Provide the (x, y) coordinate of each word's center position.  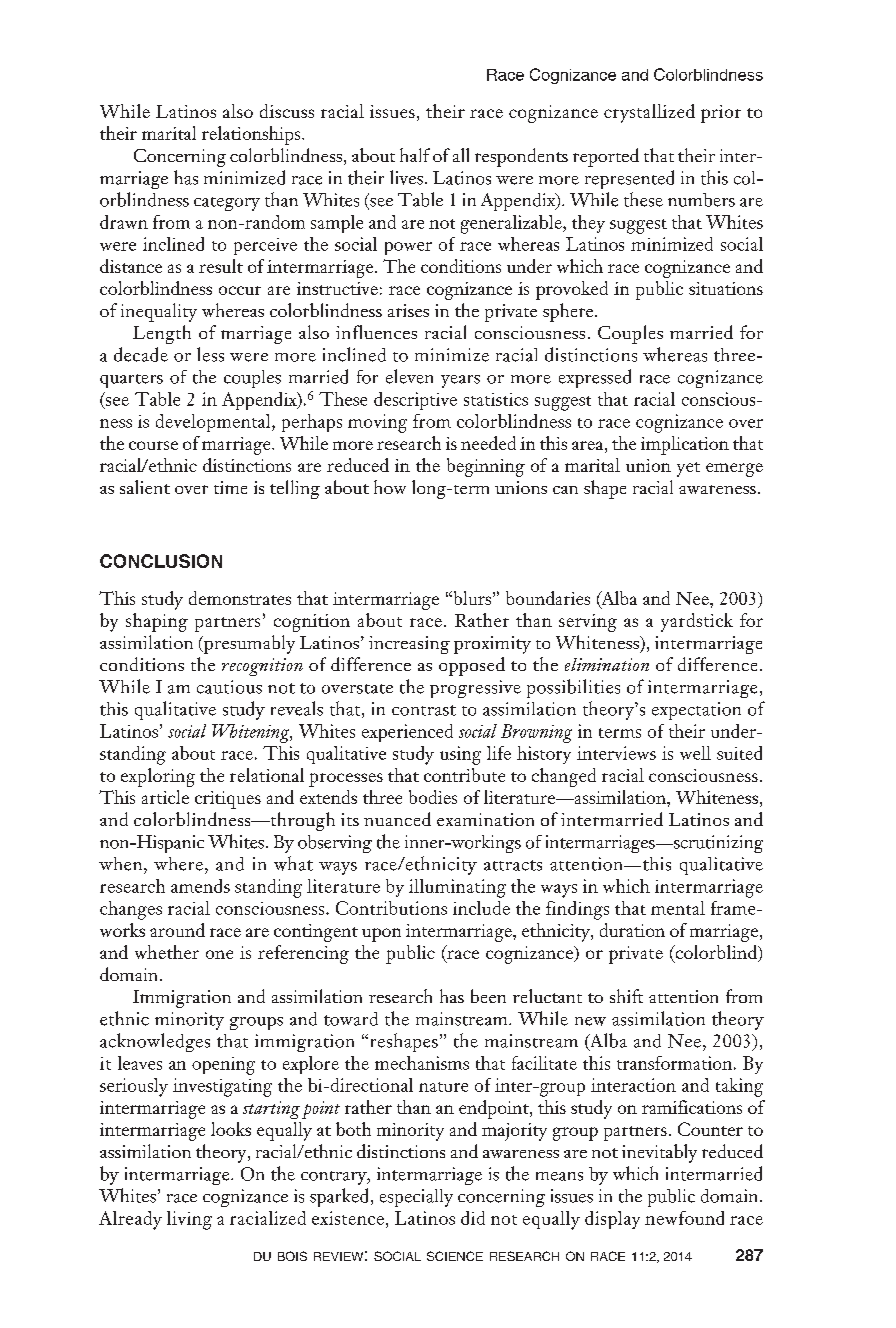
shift (626, 996)
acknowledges (155, 1042)
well (695, 753)
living (189, 1220)
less (210, 354)
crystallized (649, 113)
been (488, 996)
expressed (595, 378)
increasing (409, 645)
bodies (433, 797)
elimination (607, 664)
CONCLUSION (161, 561)
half (415, 155)
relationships (252, 135)
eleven (409, 376)
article (165, 797)
